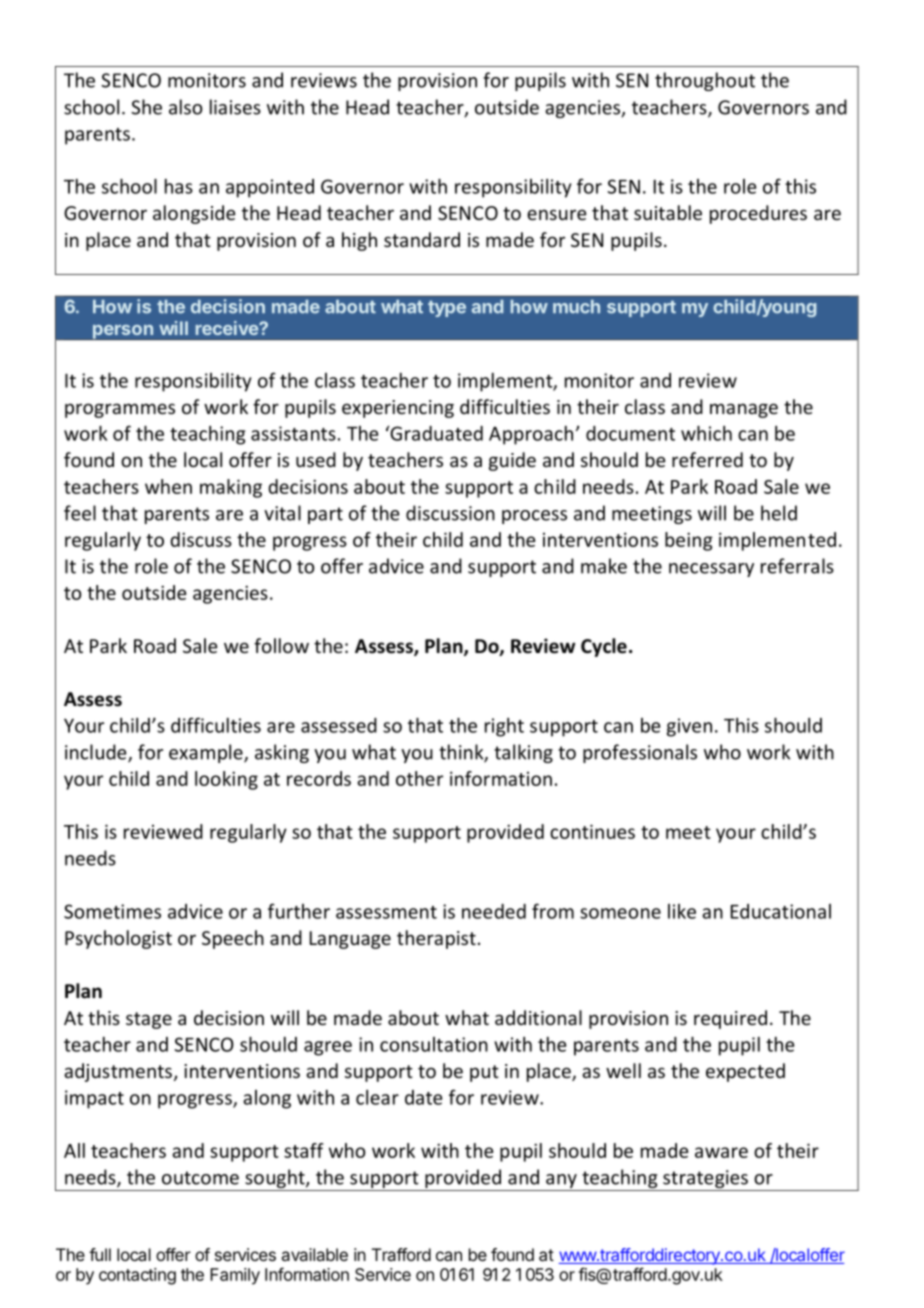 This screenshot has width=924, height=1308. What do you see at coordinates (168, 486) in the screenshot?
I see `when` at bounding box center [168, 486].
